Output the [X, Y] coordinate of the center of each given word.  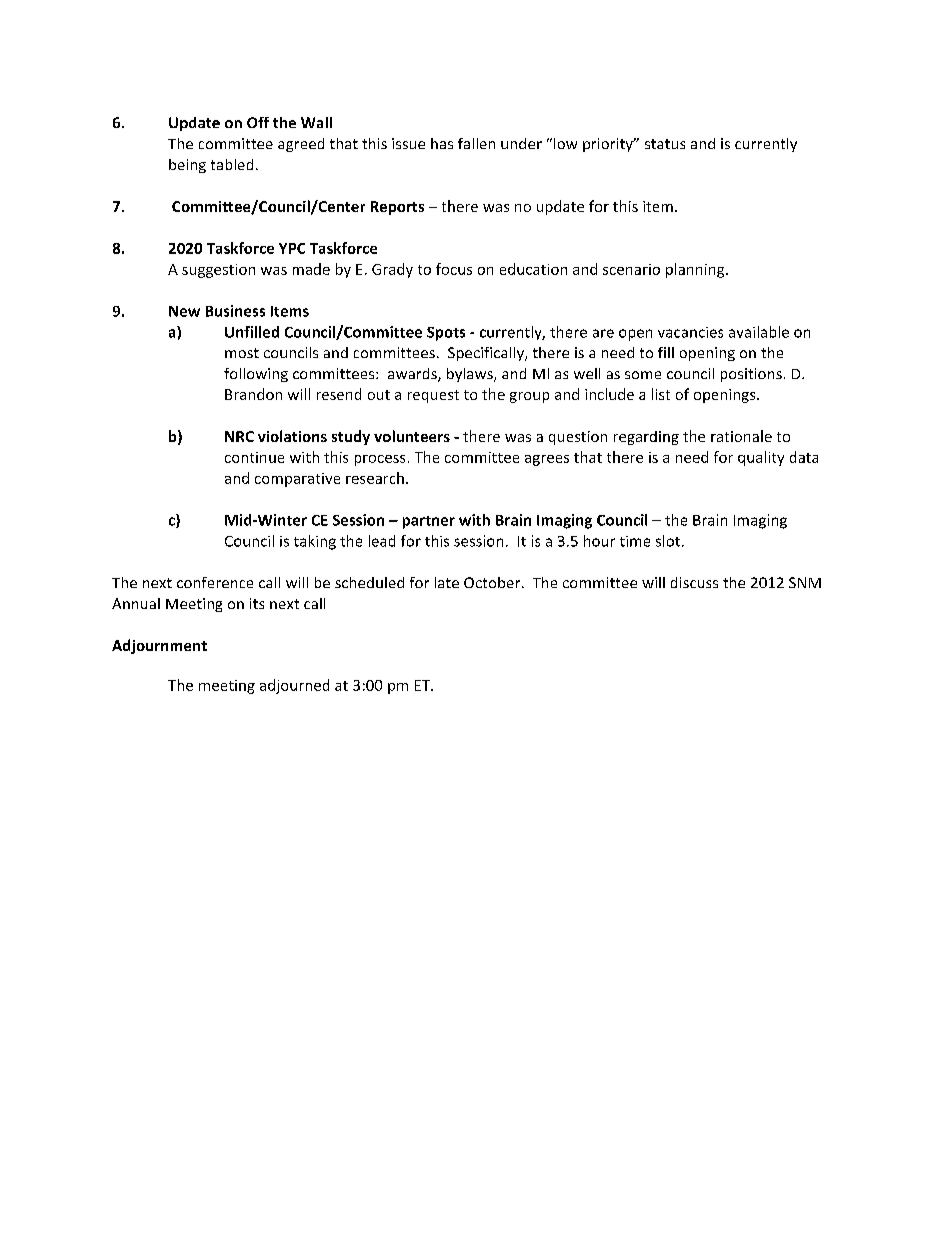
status [665, 144]
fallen [476, 143]
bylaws [471, 375]
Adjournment [159, 646]
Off [258, 122]
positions [751, 375]
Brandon [253, 394]
